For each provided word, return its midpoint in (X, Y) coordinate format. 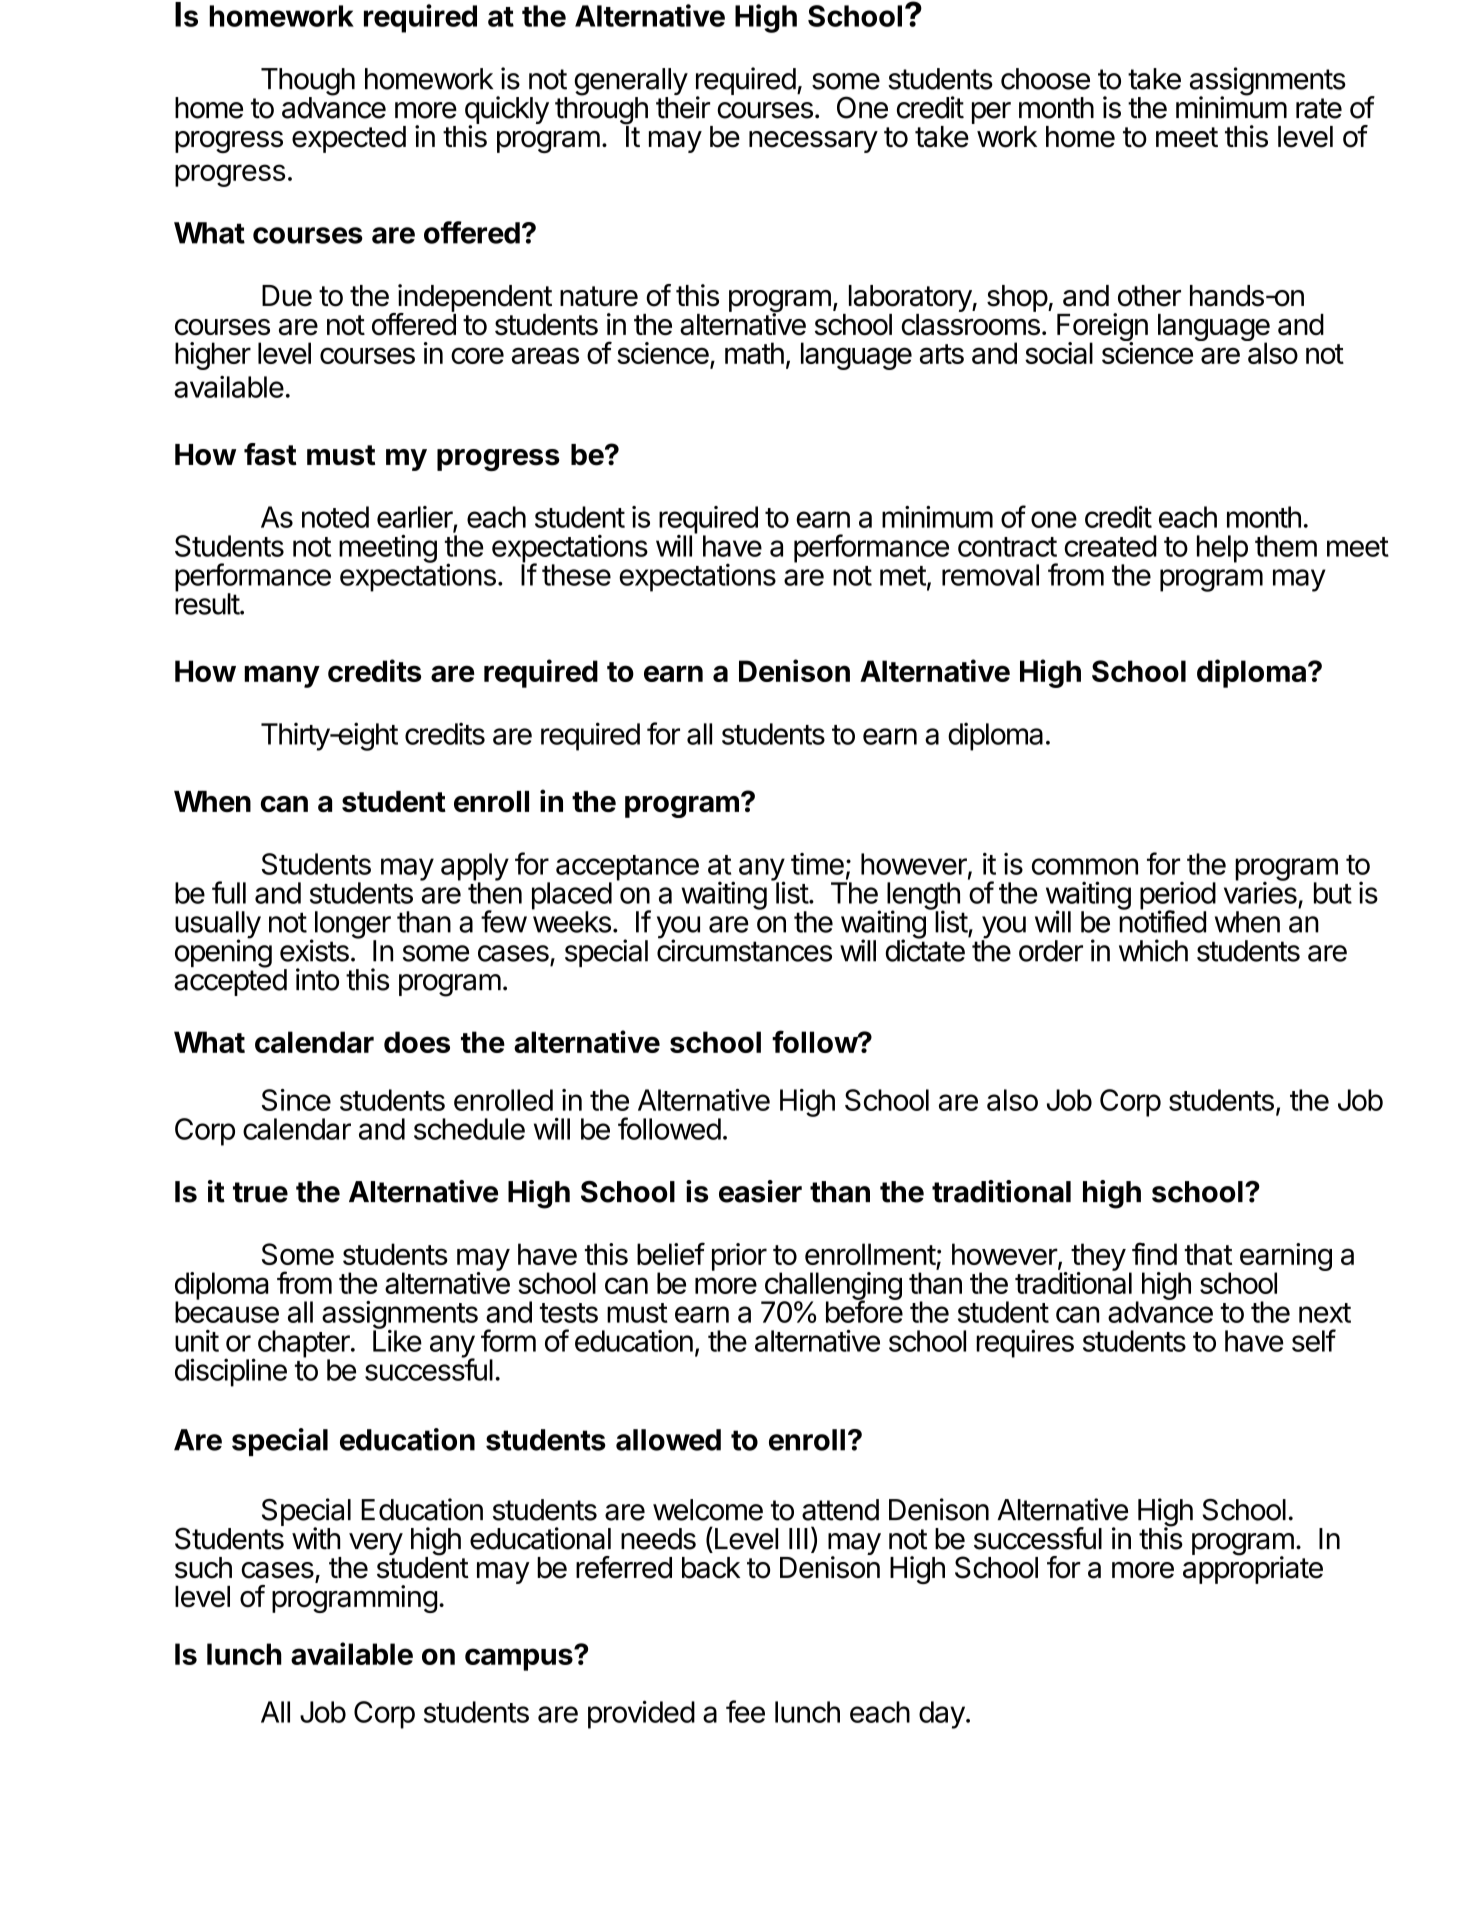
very (376, 1544)
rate (1319, 108)
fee (745, 1711)
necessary (813, 142)
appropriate (1253, 1569)
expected (349, 139)
